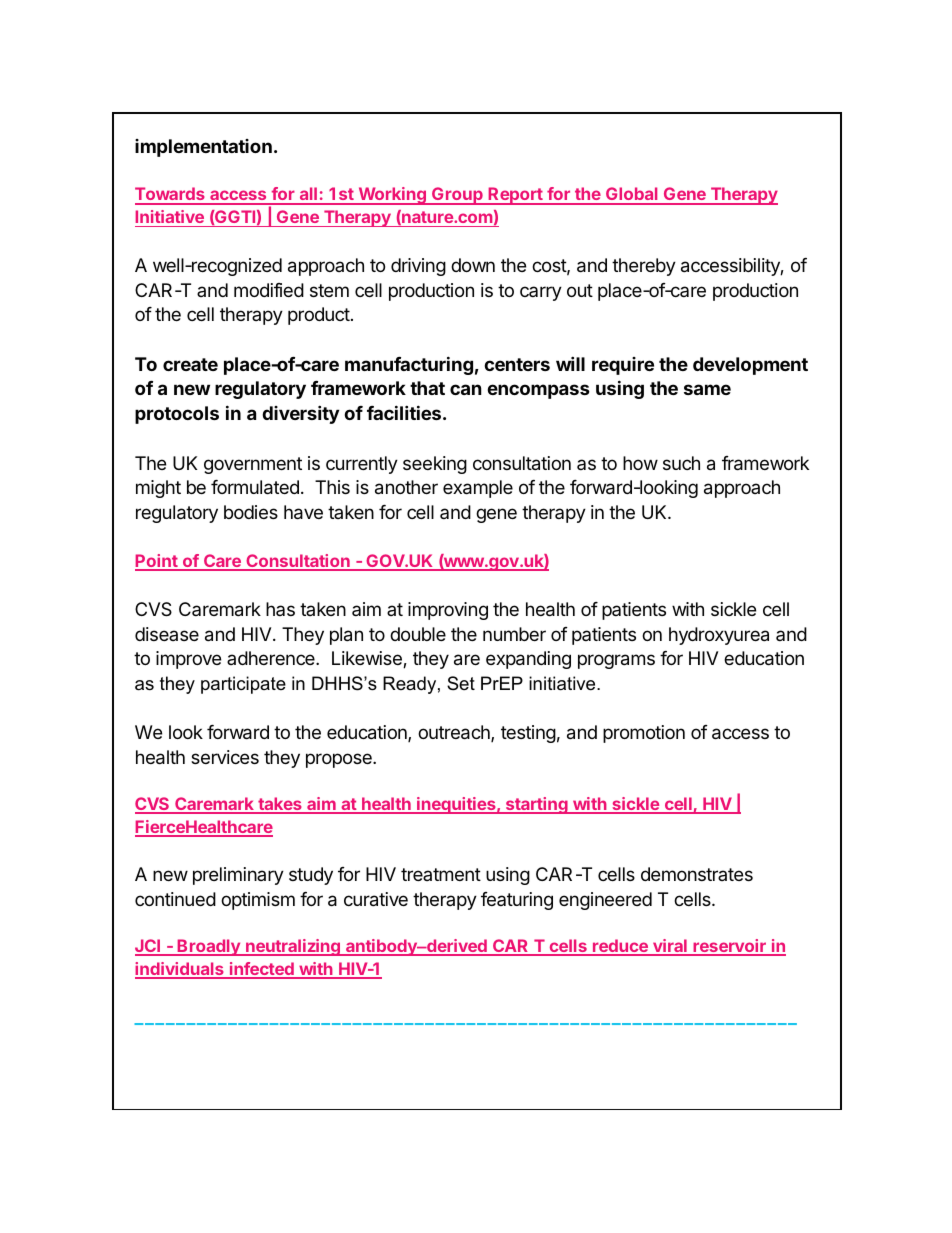 Image resolution: width=952 pixels, height=1233 pixels. I want to click on viral, so click(670, 947).
